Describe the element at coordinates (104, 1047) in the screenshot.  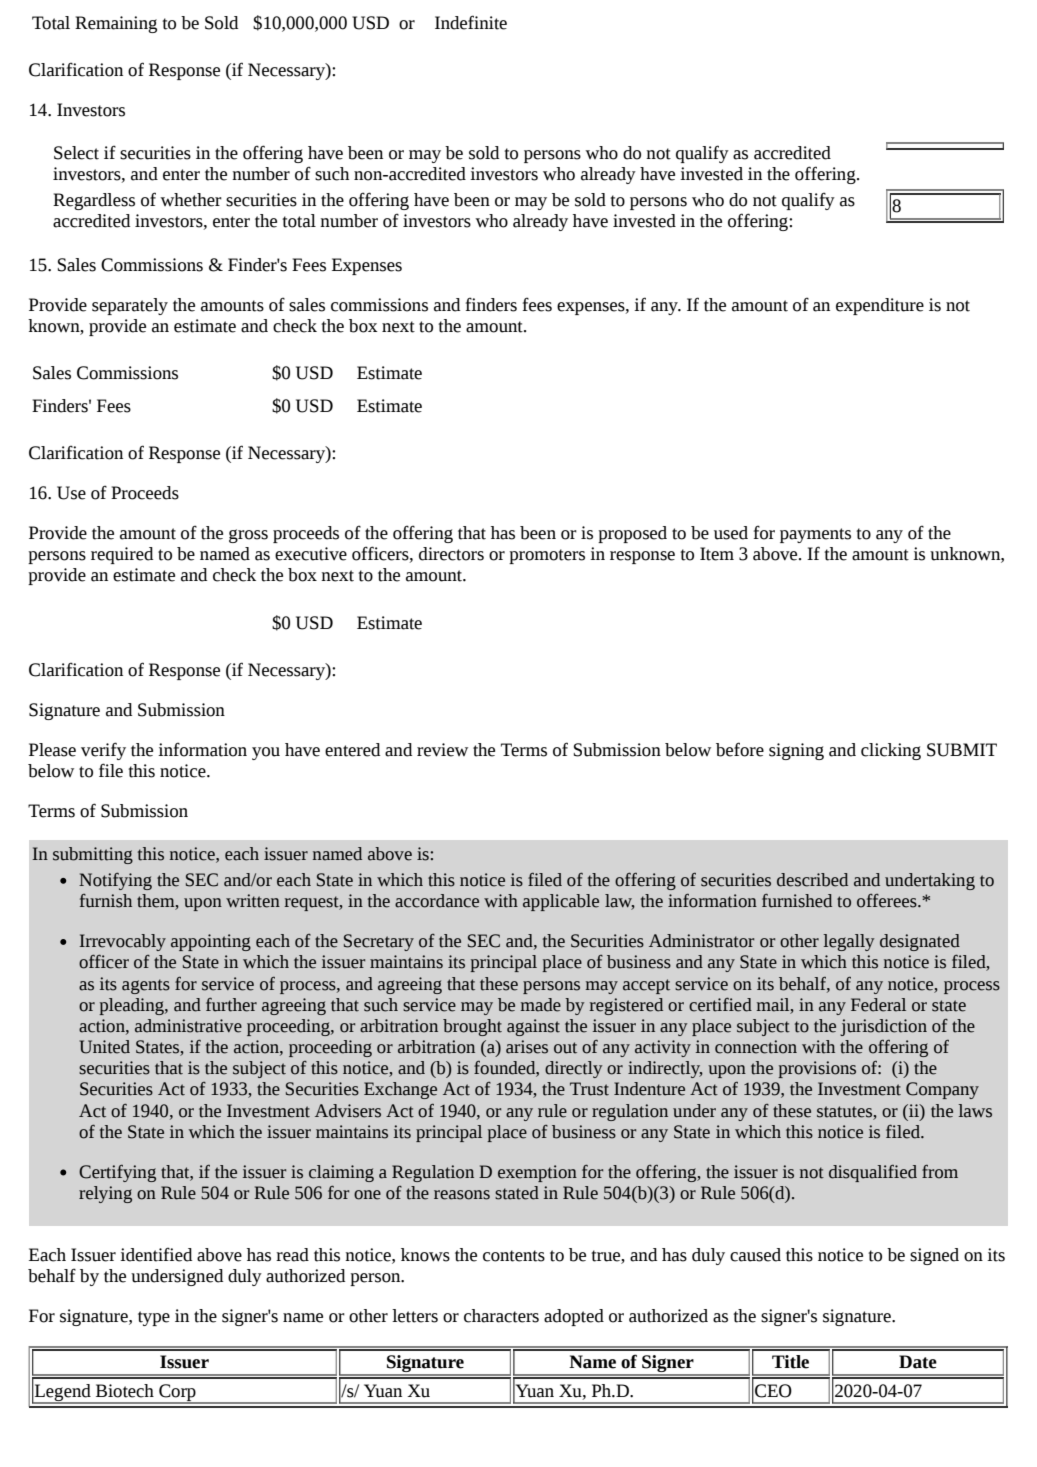
I see `United` at that location.
